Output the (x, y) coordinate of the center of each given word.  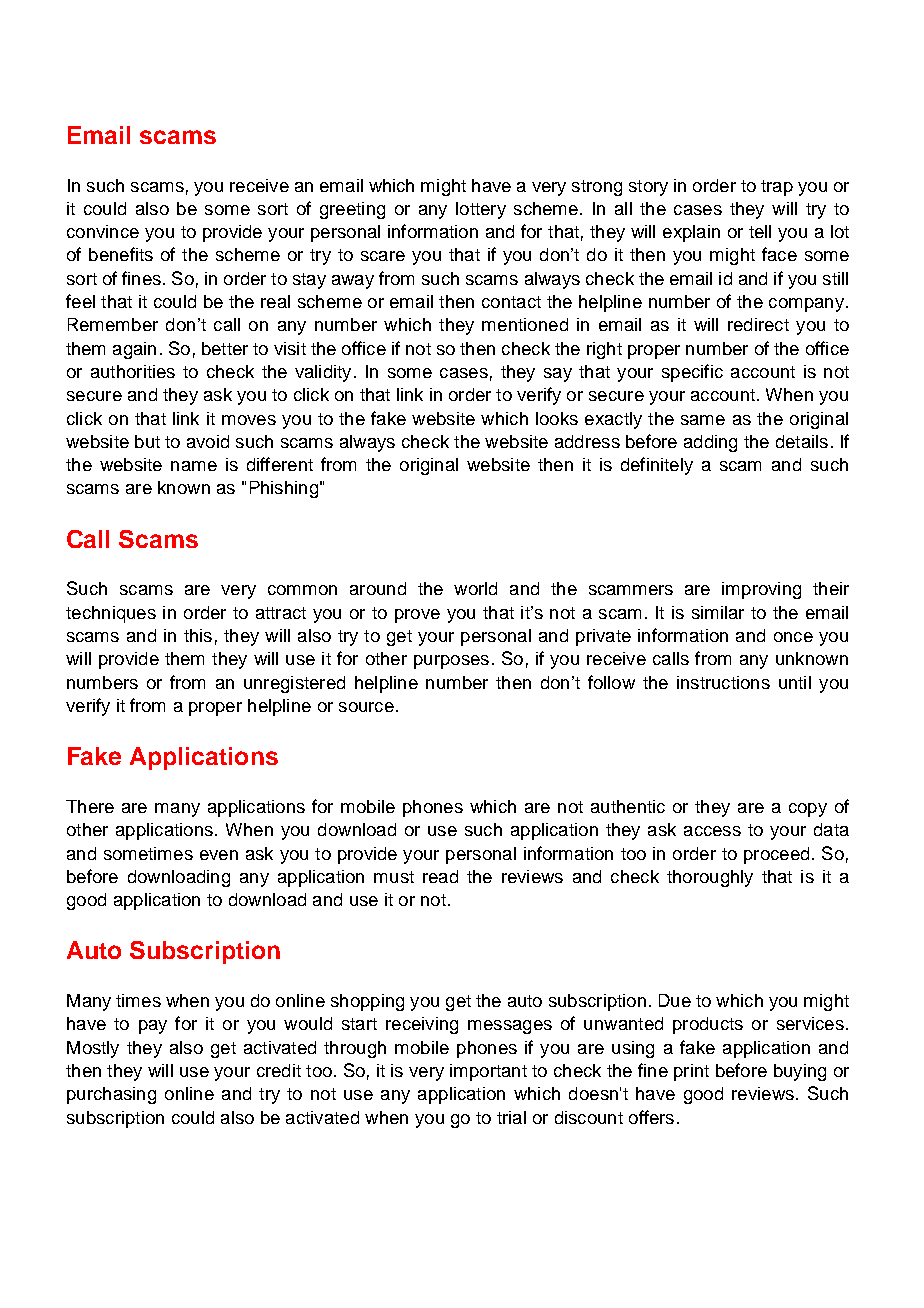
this (198, 635)
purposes (451, 662)
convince (103, 231)
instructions (723, 682)
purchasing (111, 1095)
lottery (481, 210)
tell (760, 231)
